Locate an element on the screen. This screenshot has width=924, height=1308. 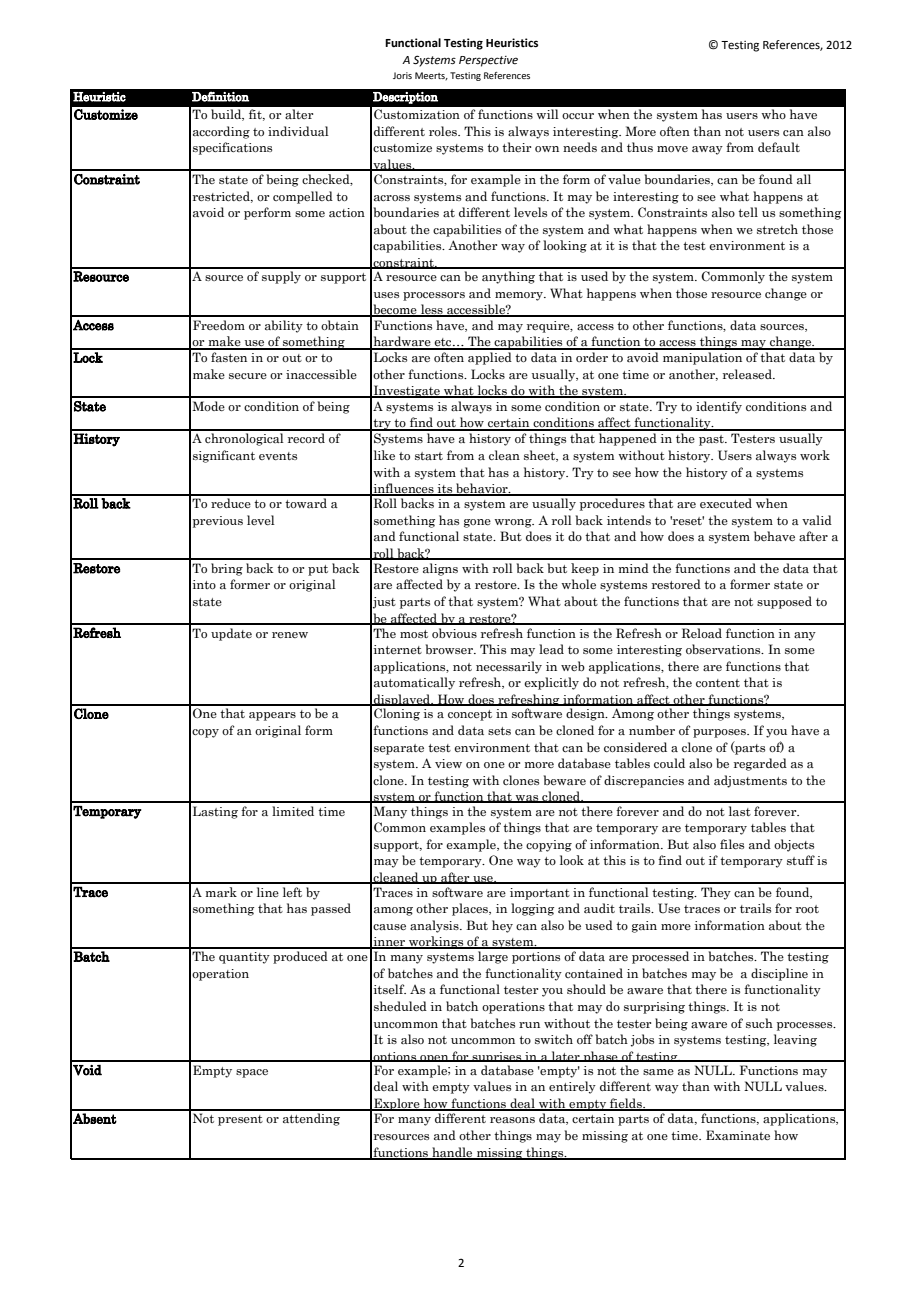
obtain is located at coordinates (340, 325).
